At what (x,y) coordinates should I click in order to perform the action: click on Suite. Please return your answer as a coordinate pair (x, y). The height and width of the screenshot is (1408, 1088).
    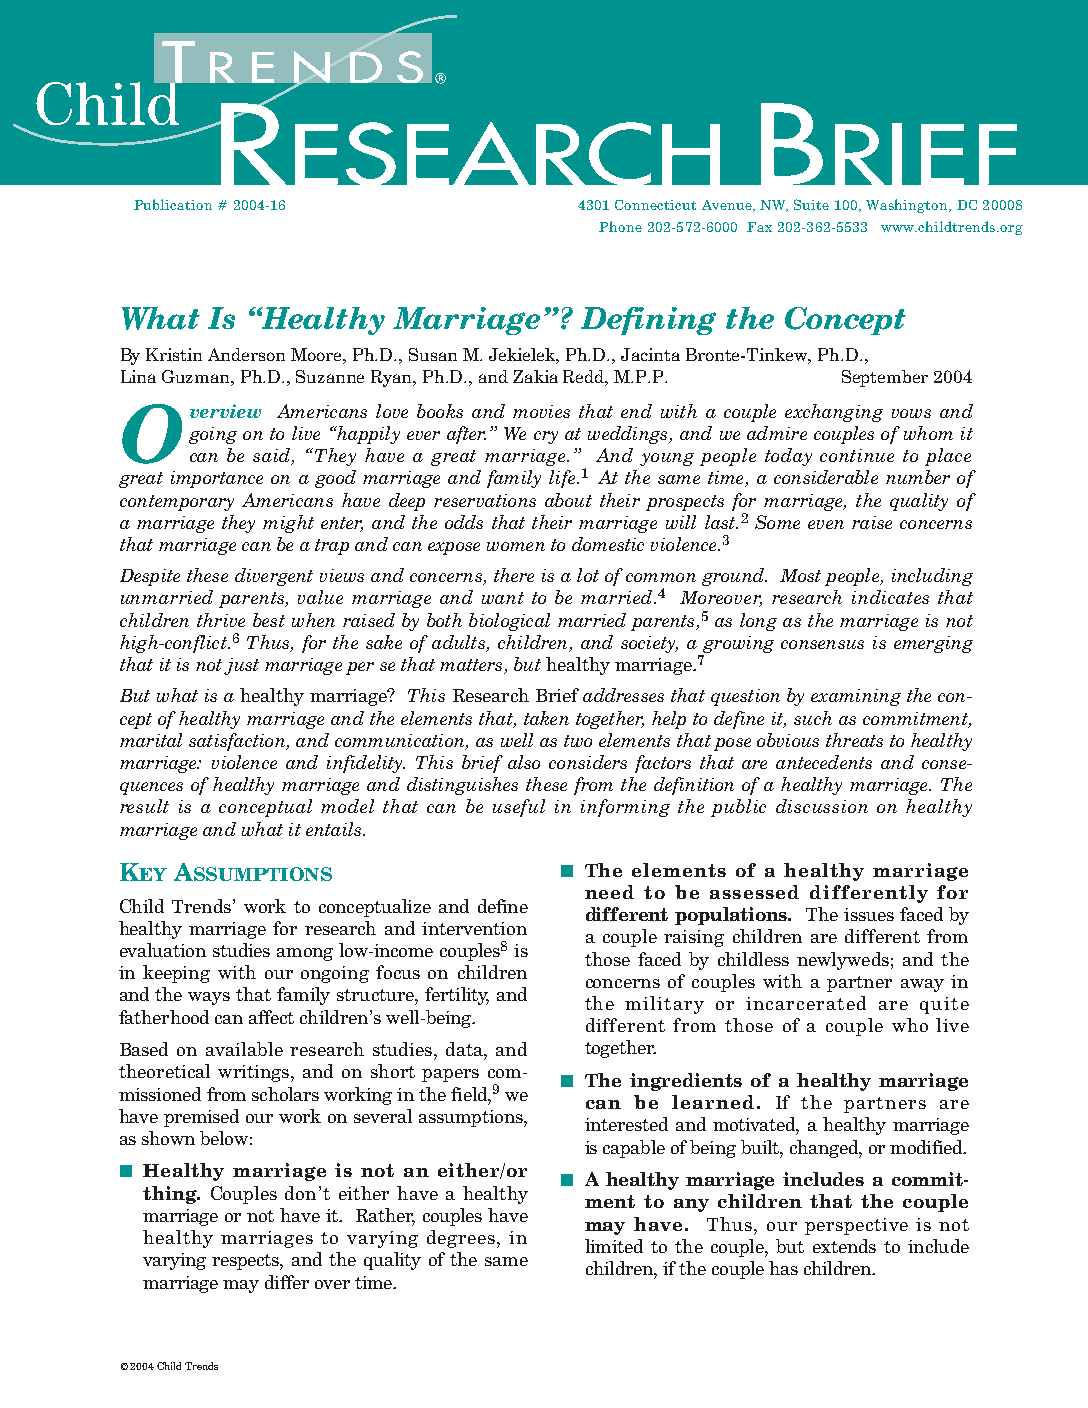
    Looking at the image, I should click on (811, 204).
